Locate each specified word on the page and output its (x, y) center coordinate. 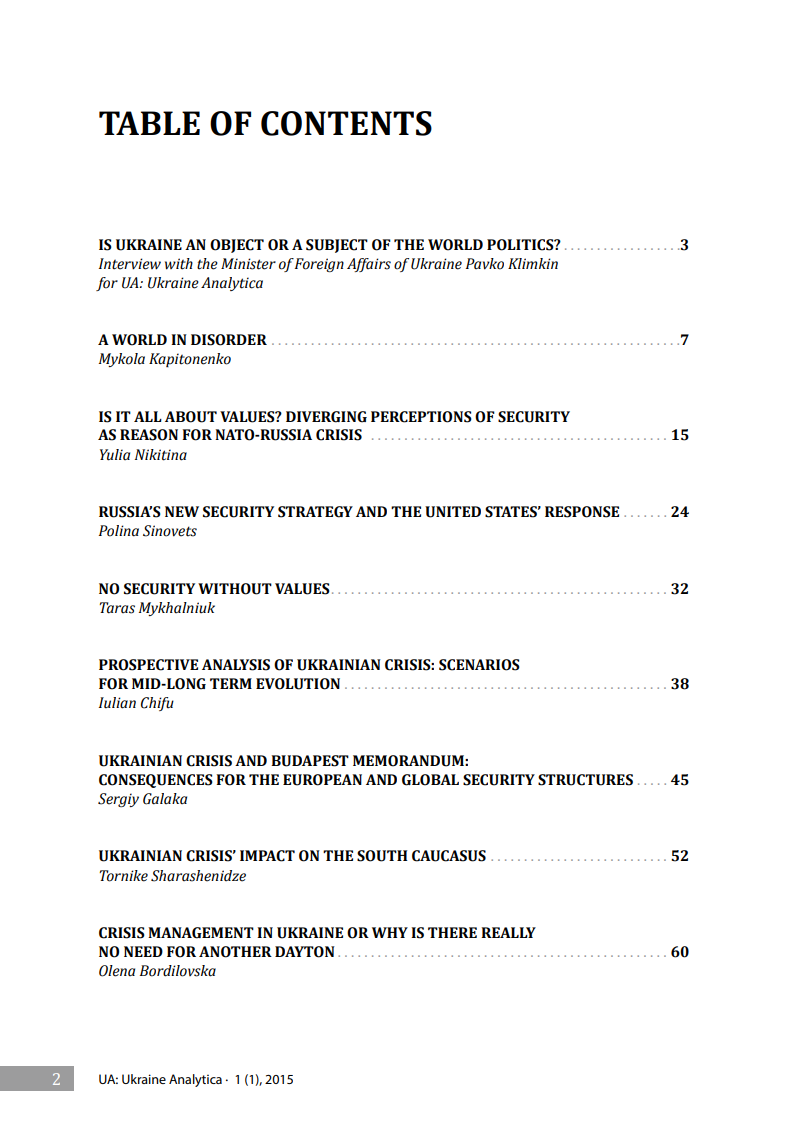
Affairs (369, 265)
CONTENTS (346, 123)
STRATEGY (315, 512)
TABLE (149, 123)
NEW (182, 511)
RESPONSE (582, 512)
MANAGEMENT (201, 933)
